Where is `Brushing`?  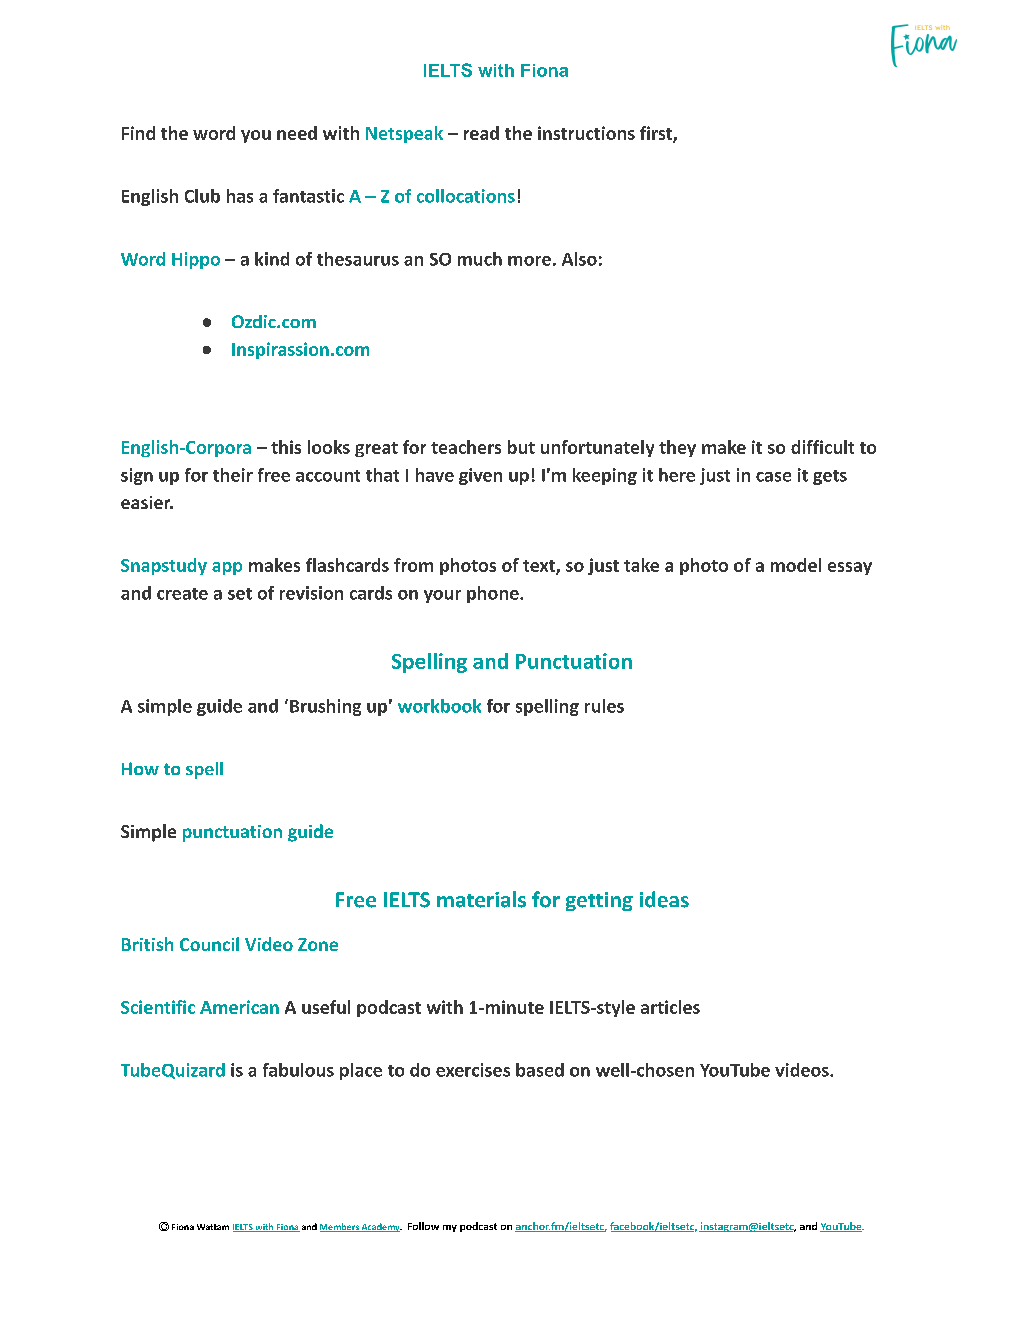
Brushing is located at coordinates (324, 707).
